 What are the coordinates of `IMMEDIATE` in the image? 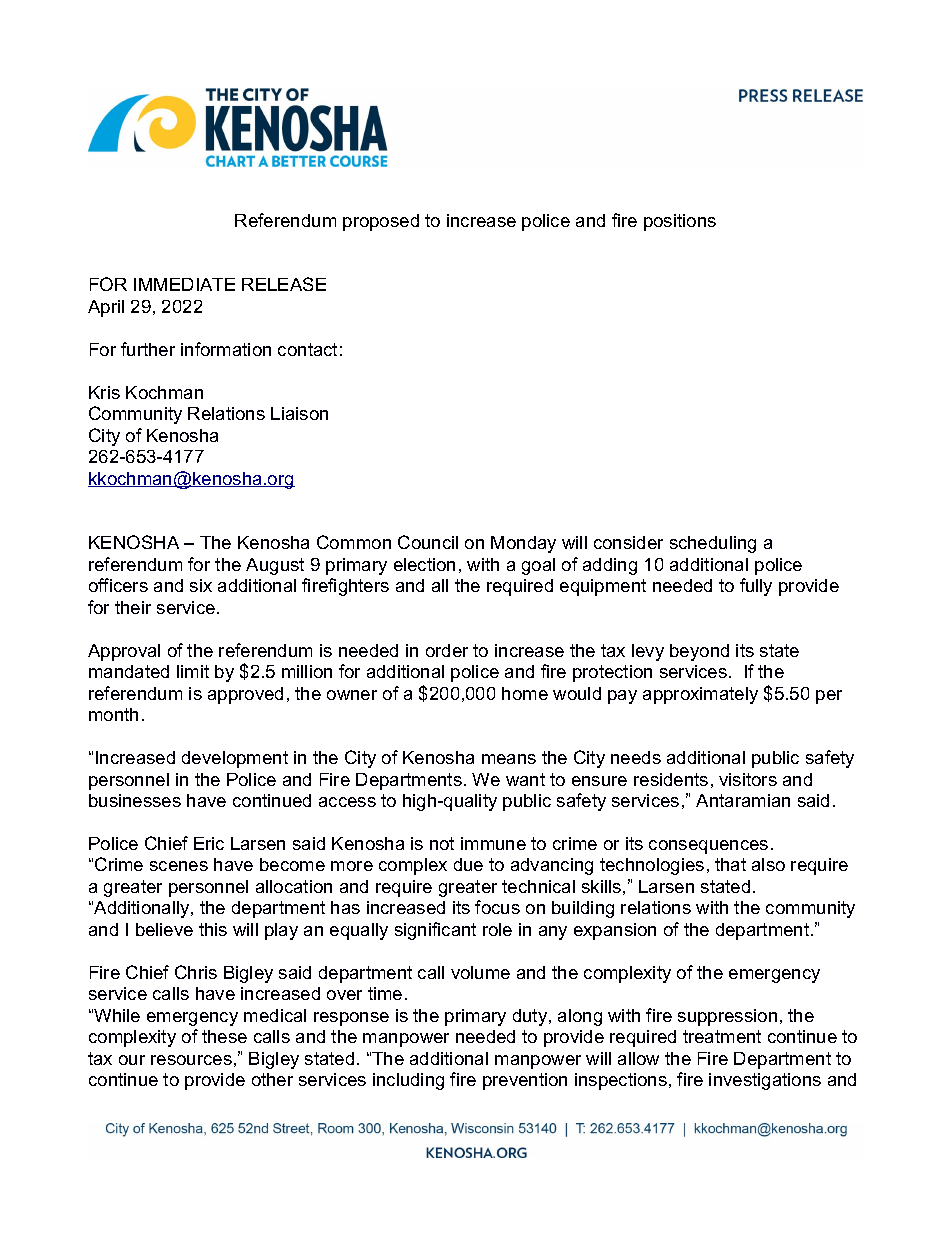 It's located at (184, 284).
